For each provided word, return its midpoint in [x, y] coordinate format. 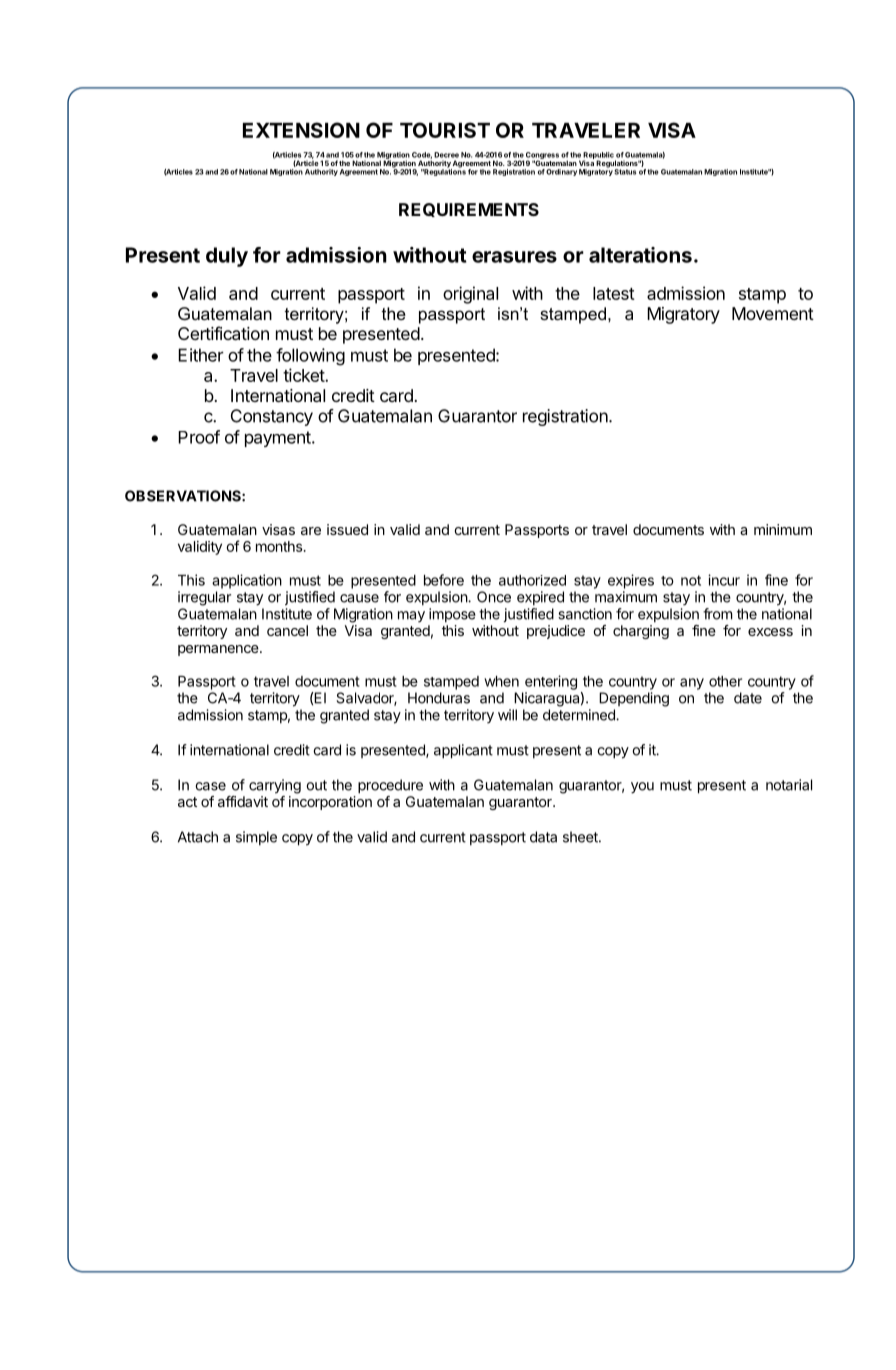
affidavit [243, 801]
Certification [223, 333]
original [470, 295]
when [501, 681]
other [725, 681]
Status [625, 172]
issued [347, 529]
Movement [773, 313]
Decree [446, 155]
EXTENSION [301, 130]
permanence [219, 650]
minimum [783, 529]
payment [279, 439]
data [543, 837]
